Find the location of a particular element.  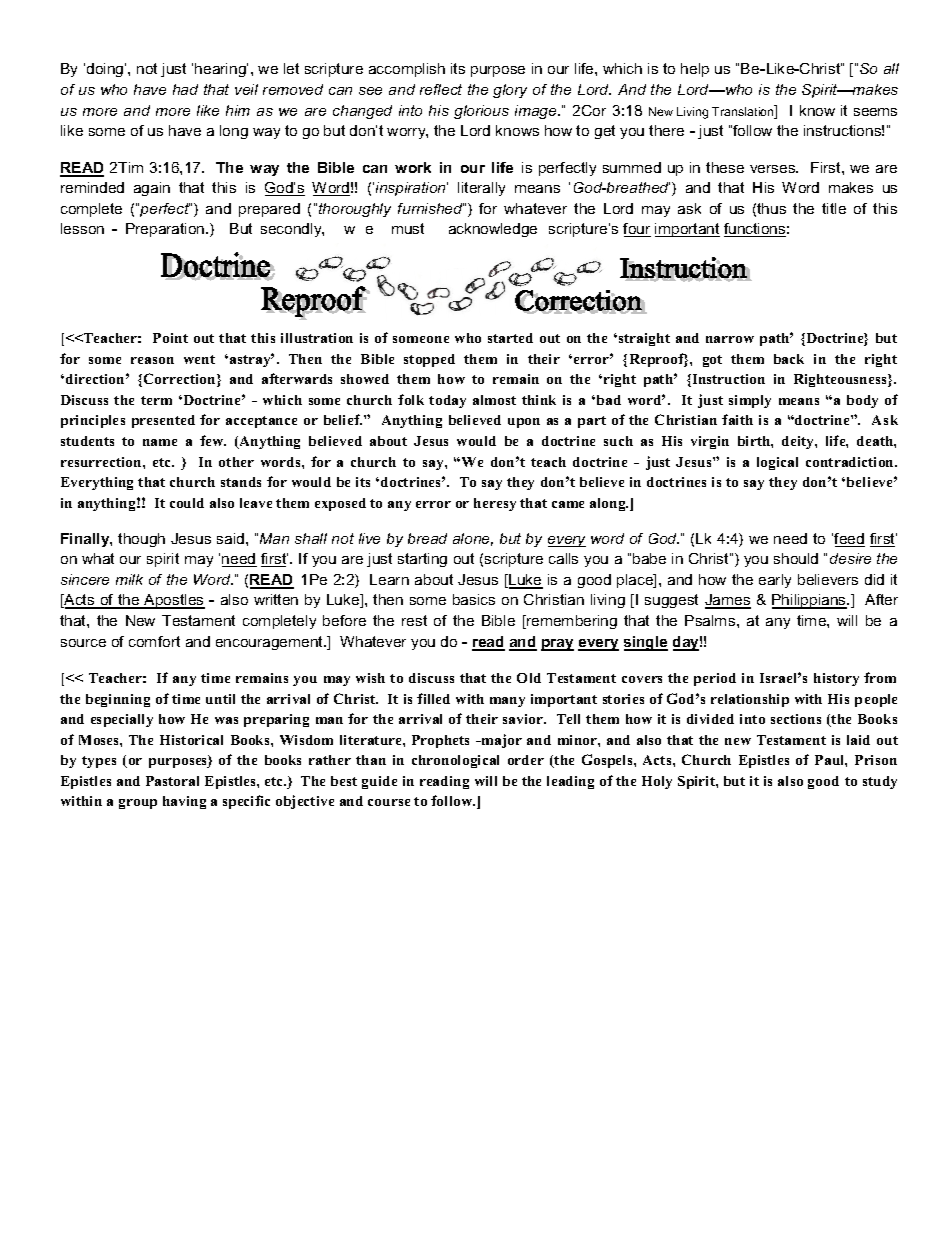

glory is located at coordinates (510, 91).
